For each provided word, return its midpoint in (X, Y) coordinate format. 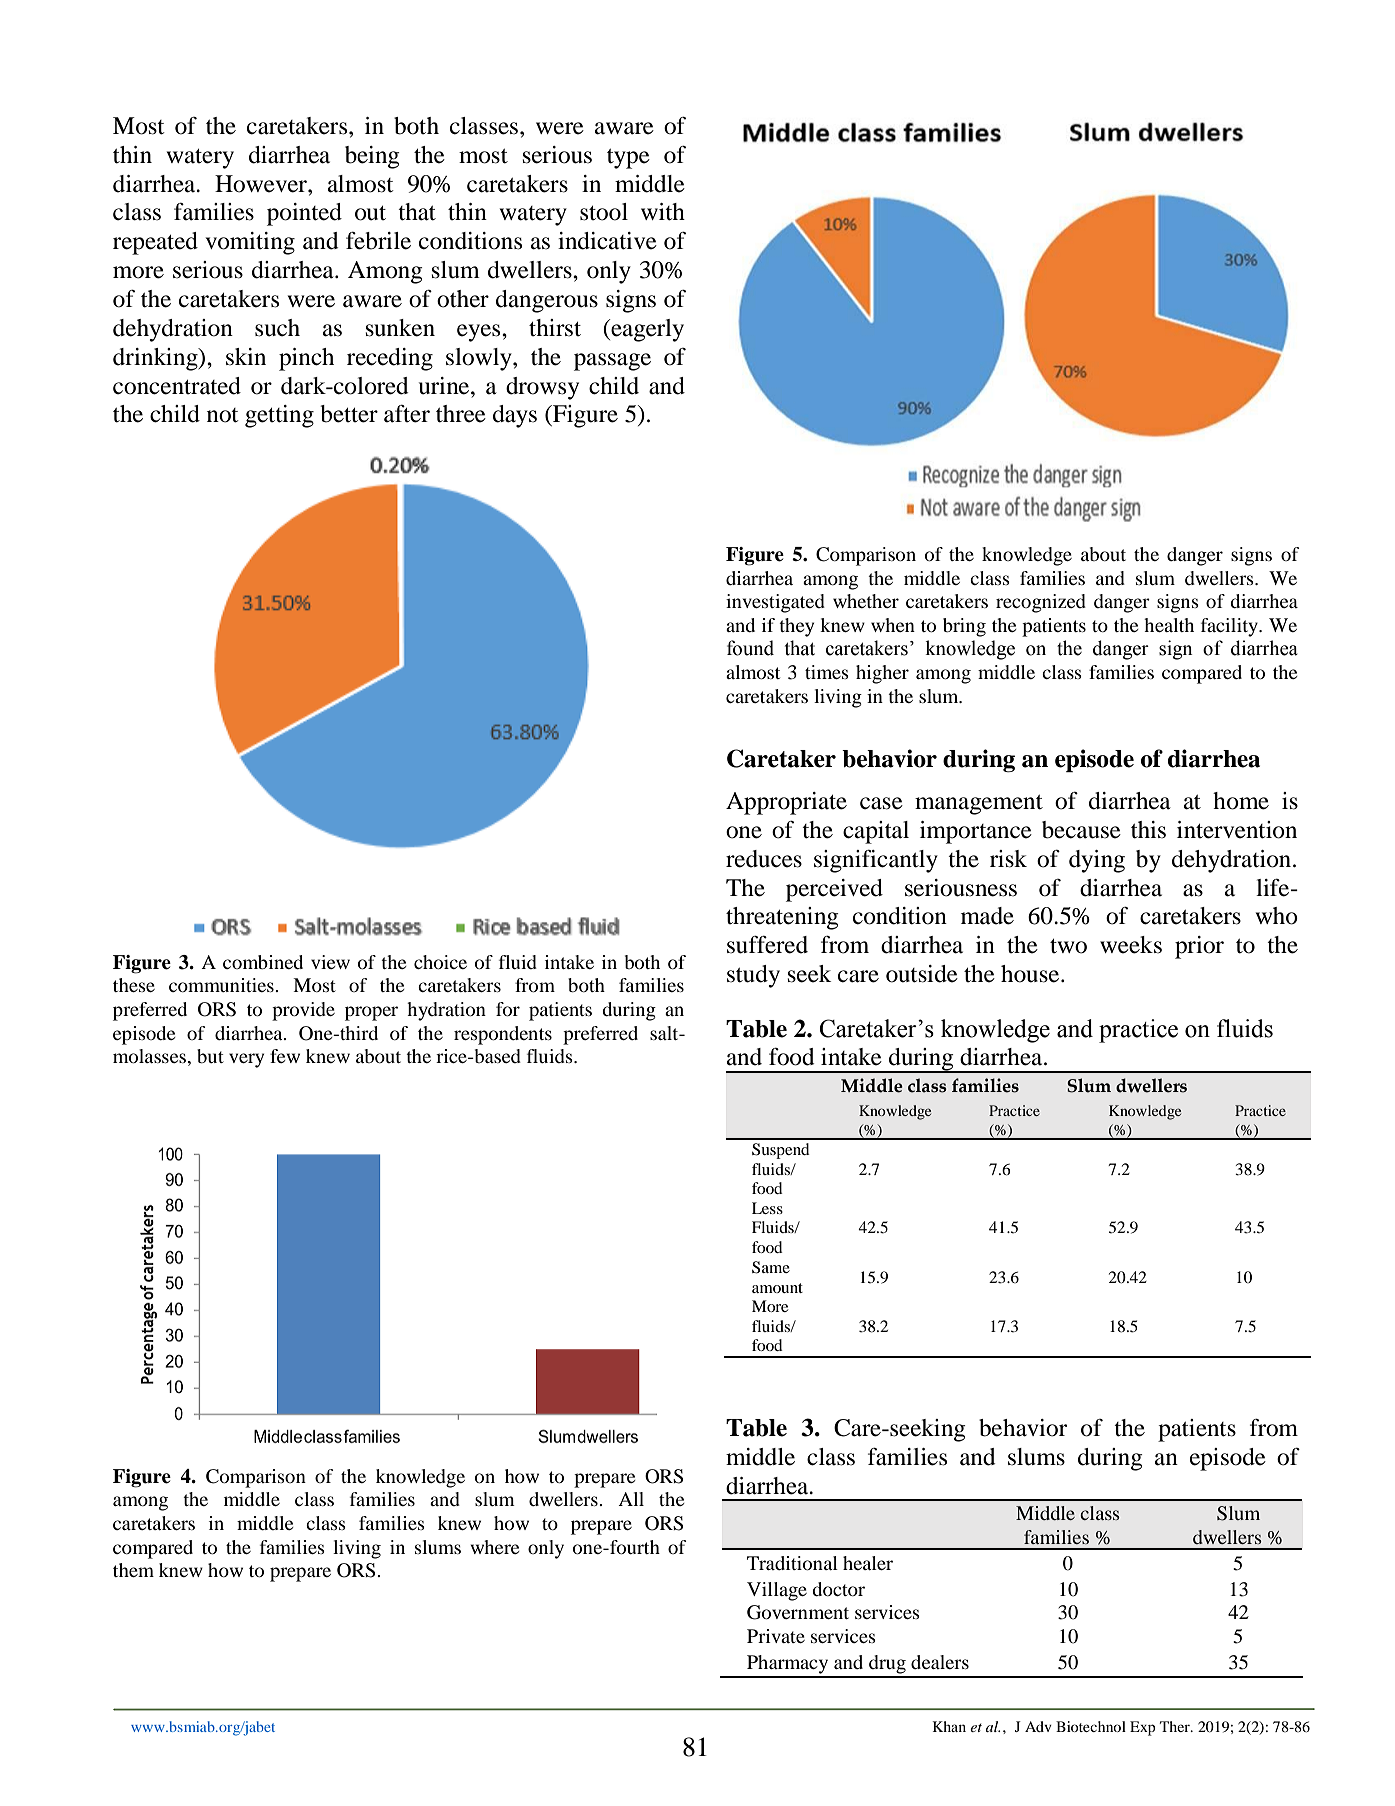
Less (767, 1208)
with (663, 212)
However (262, 184)
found (750, 648)
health (1169, 625)
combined (263, 962)
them (133, 1570)
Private (776, 1636)
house (1031, 974)
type (628, 159)
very (246, 1060)
